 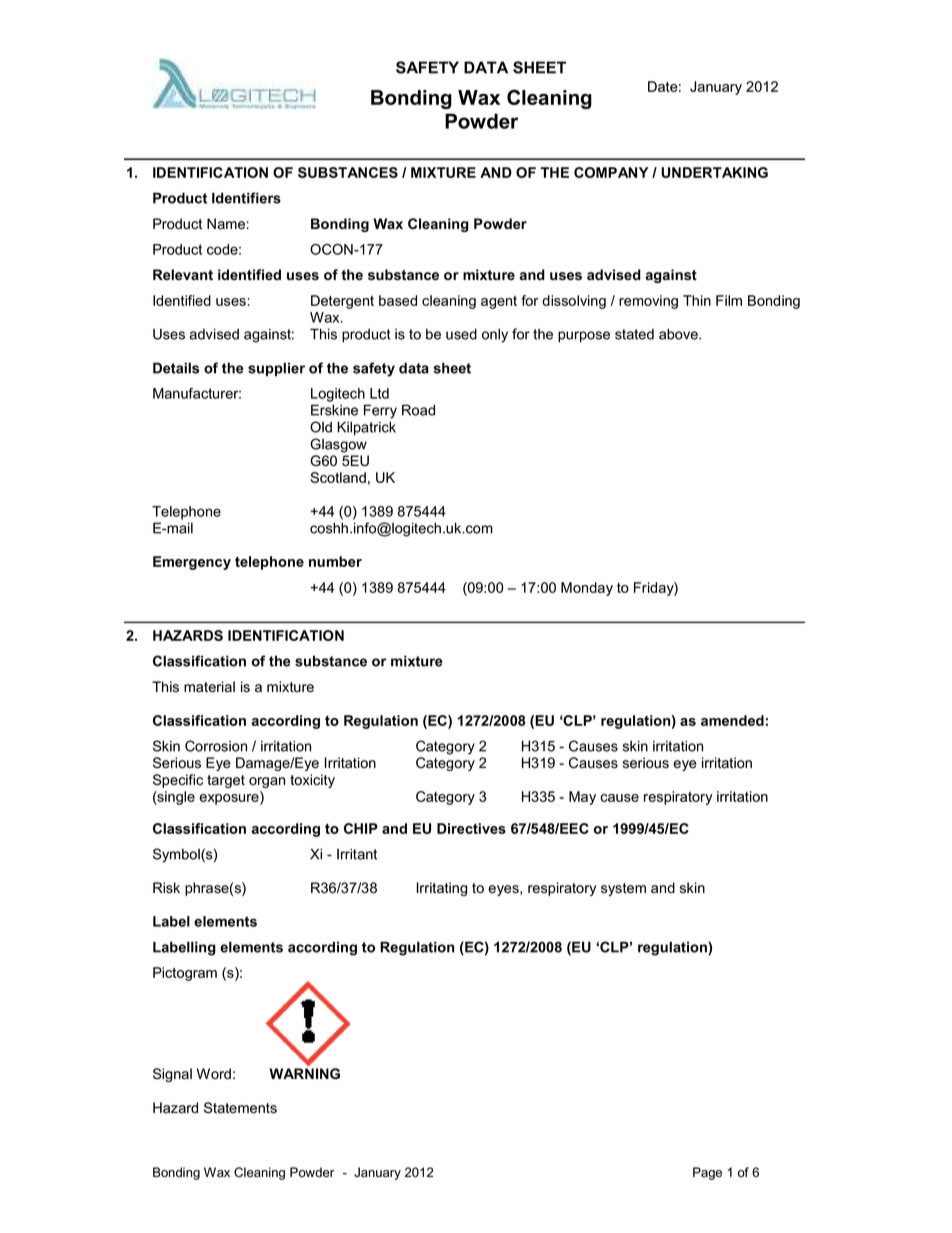 What do you see at coordinates (471, 828) in the image?
I see `Directives` at bounding box center [471, 828].
